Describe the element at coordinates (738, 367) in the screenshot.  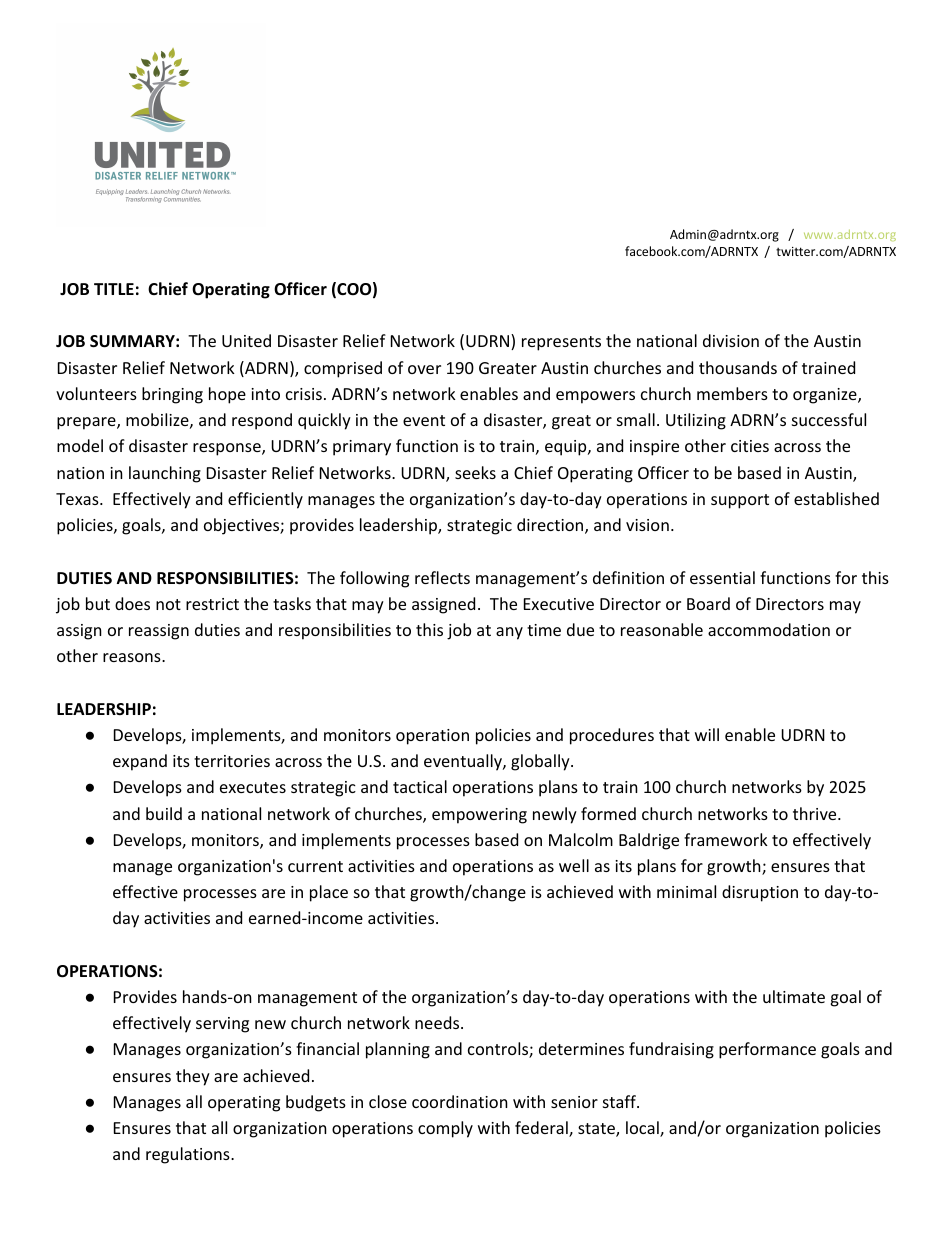
I see `thousands` at that location.
